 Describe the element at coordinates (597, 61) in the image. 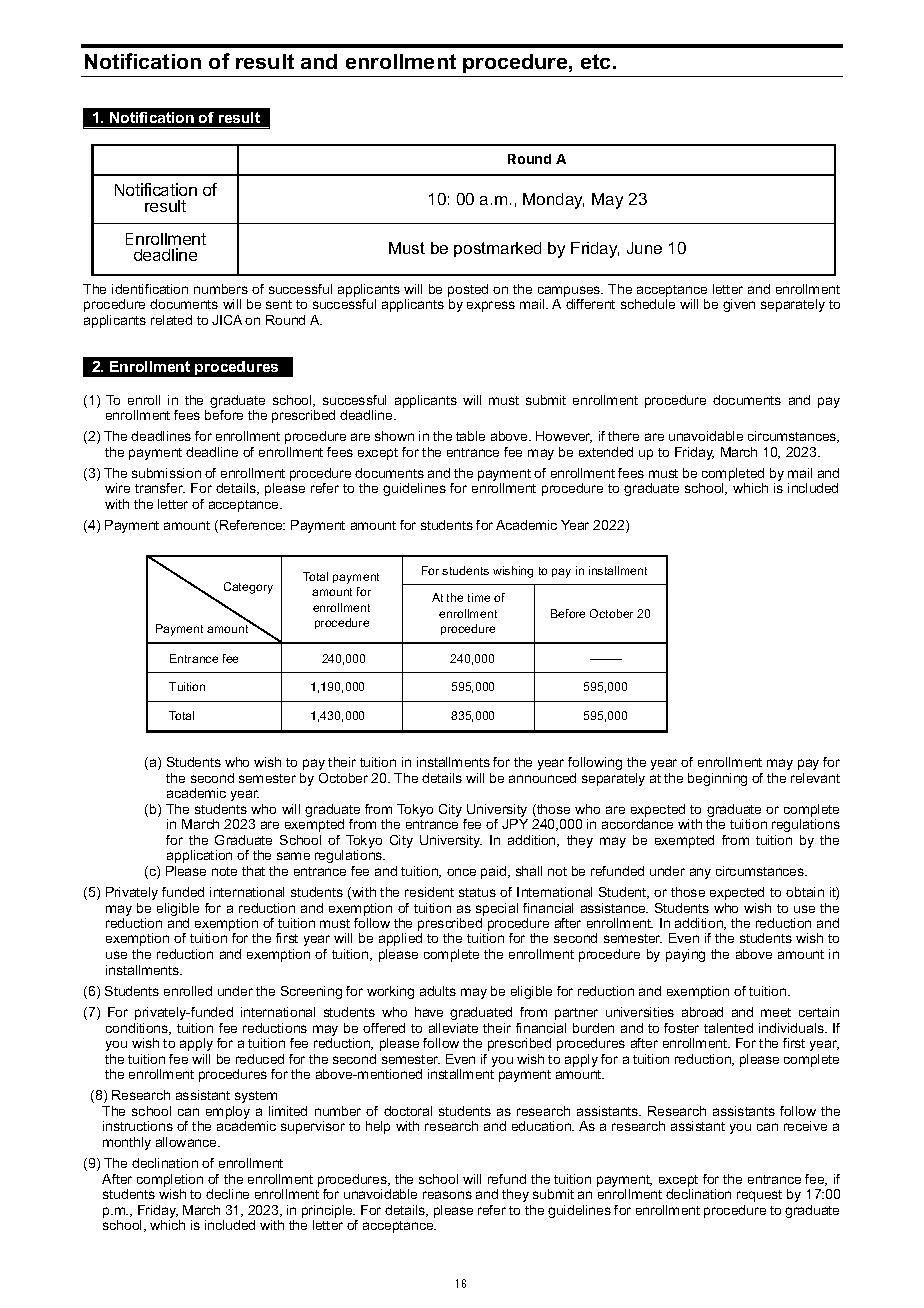

I see `etc` at that location.
